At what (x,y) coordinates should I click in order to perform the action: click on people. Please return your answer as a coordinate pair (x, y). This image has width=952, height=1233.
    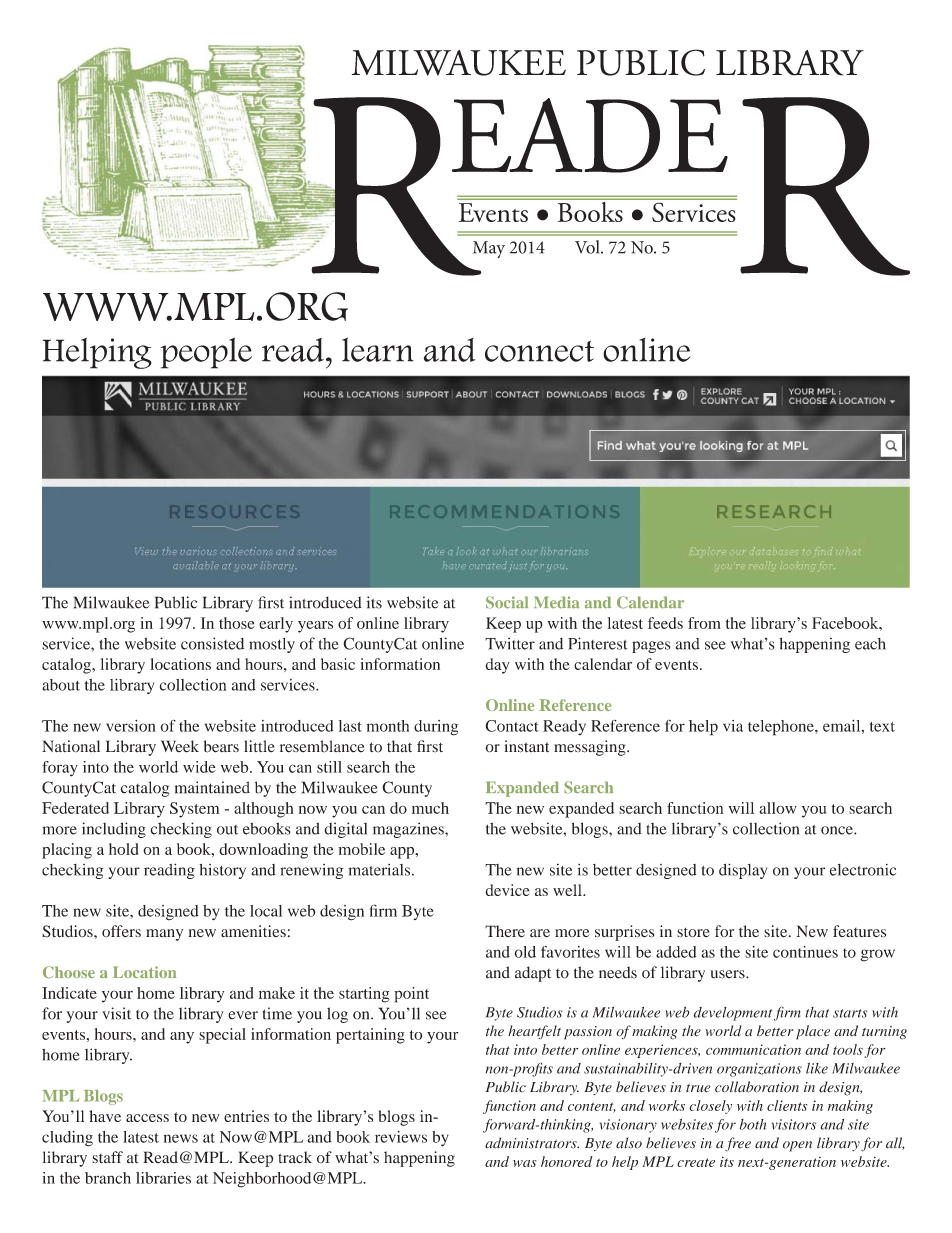
    Looking at the image, I should click on (206, 353).
